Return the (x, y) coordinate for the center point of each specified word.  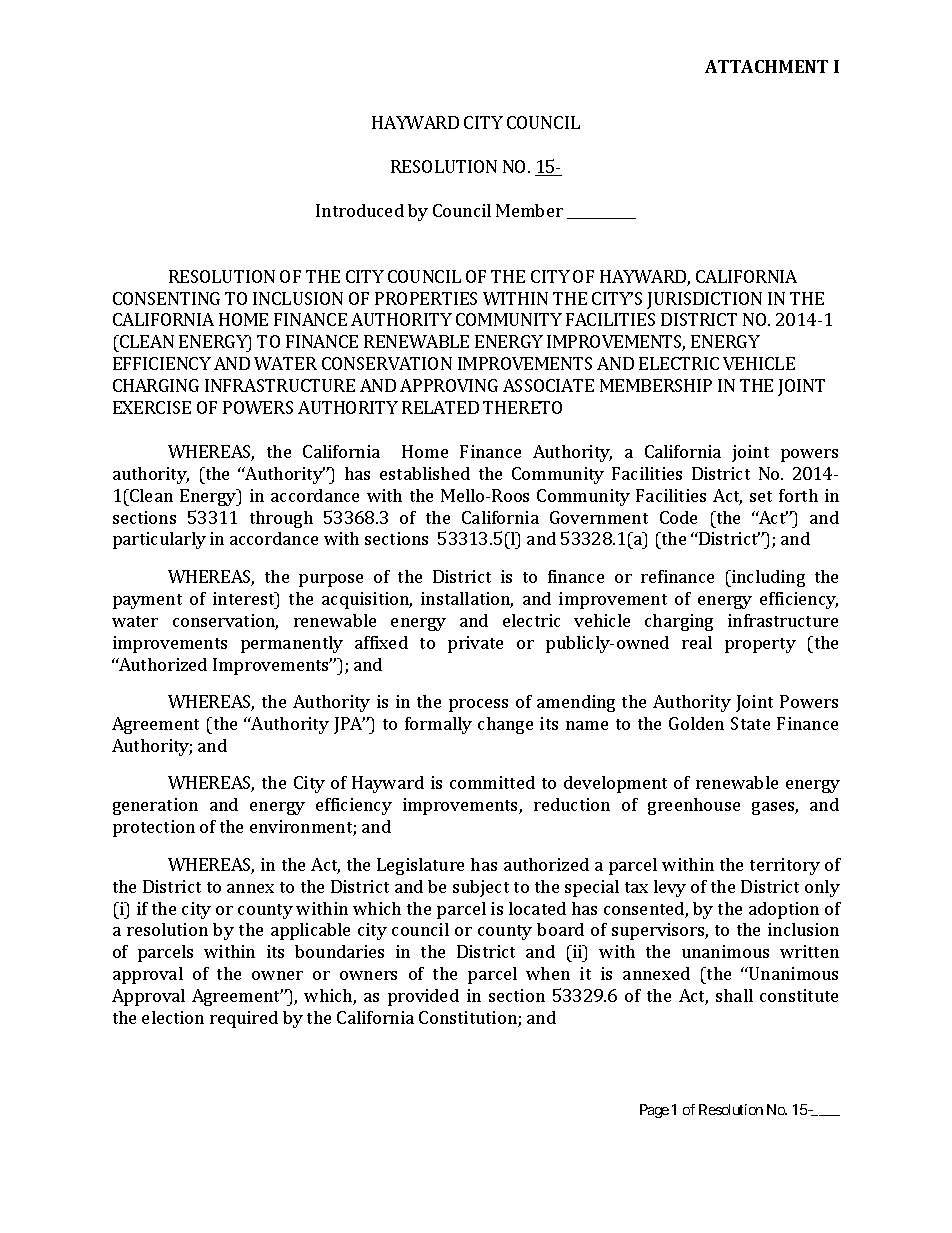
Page (654, 1111)
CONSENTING (166, 298)
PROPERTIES (426, 298)
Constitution (469, 1019)
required (244, 1019)
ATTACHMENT (766, 66)
